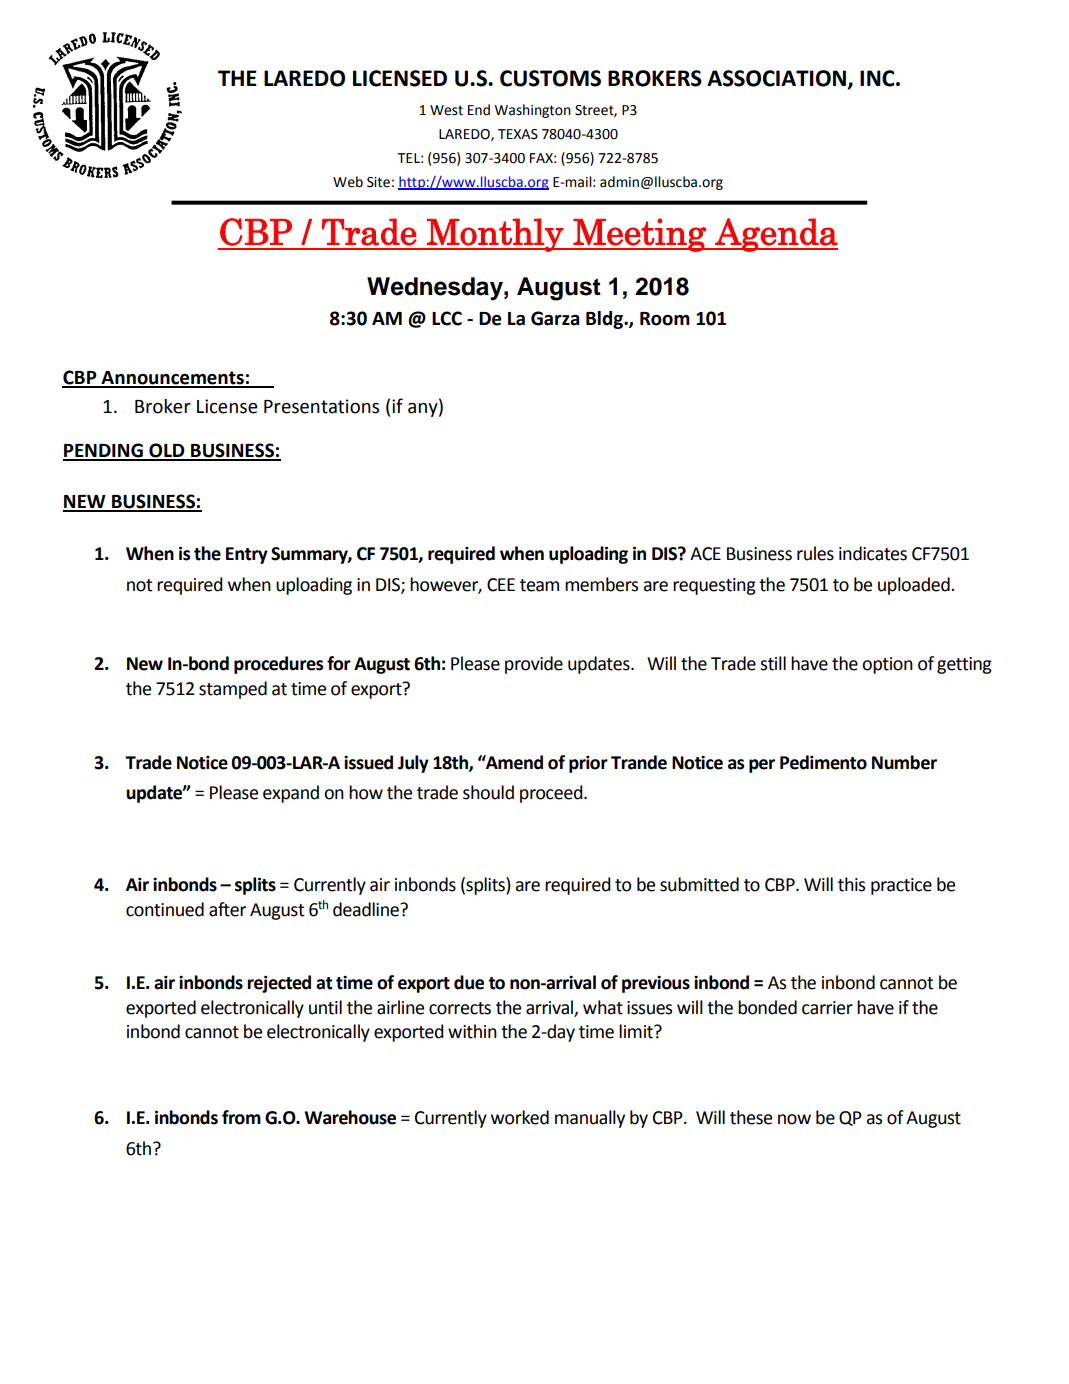  I want to click on Web, so click(348, 182).
